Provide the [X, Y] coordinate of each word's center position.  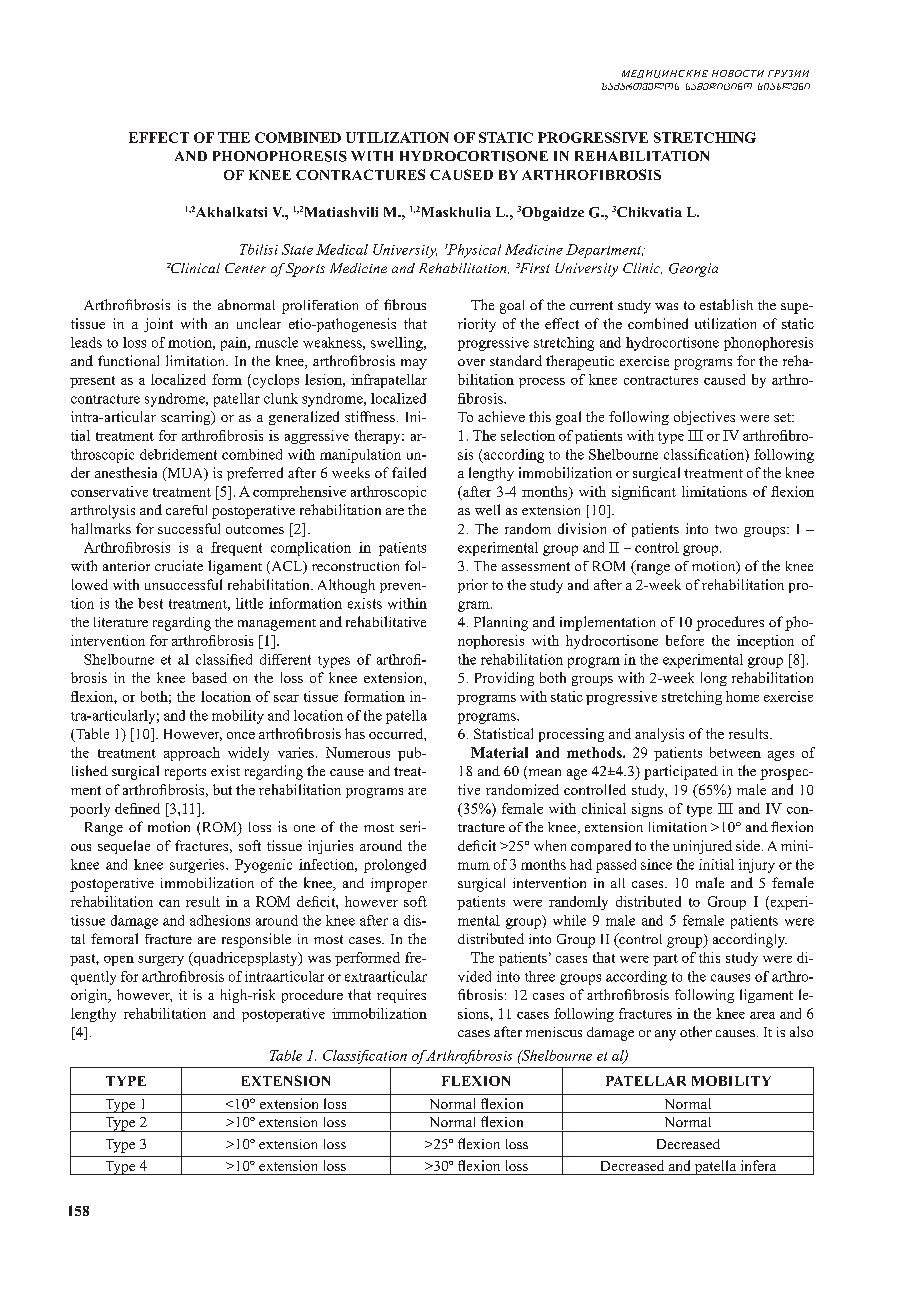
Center [245, 268]
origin [90, 996]
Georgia [693, 270]
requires [401, 996]
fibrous [405, 304]
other [696, 1031]
